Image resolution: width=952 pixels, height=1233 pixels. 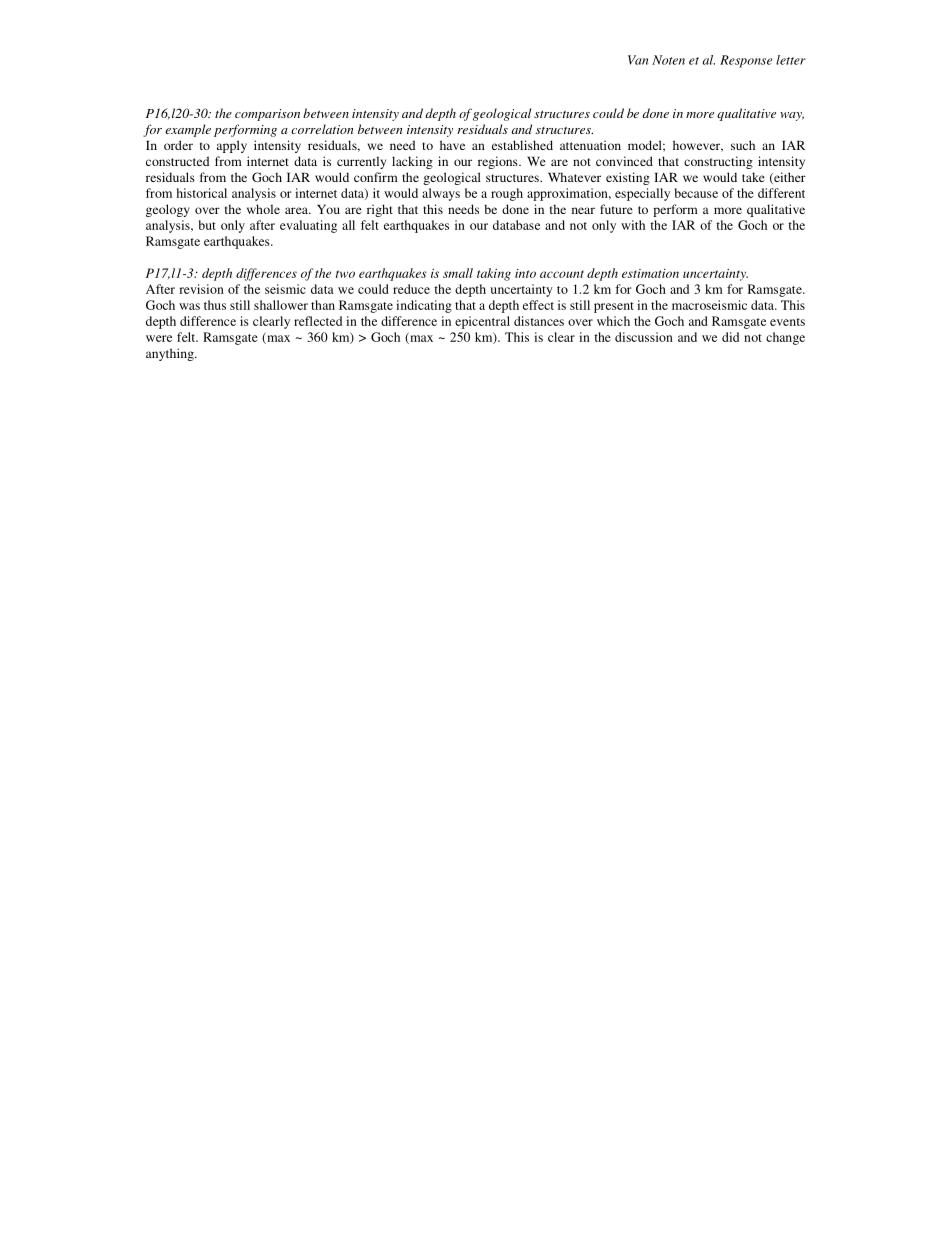 I want to click on estimation, so click(x=650, y=273).
